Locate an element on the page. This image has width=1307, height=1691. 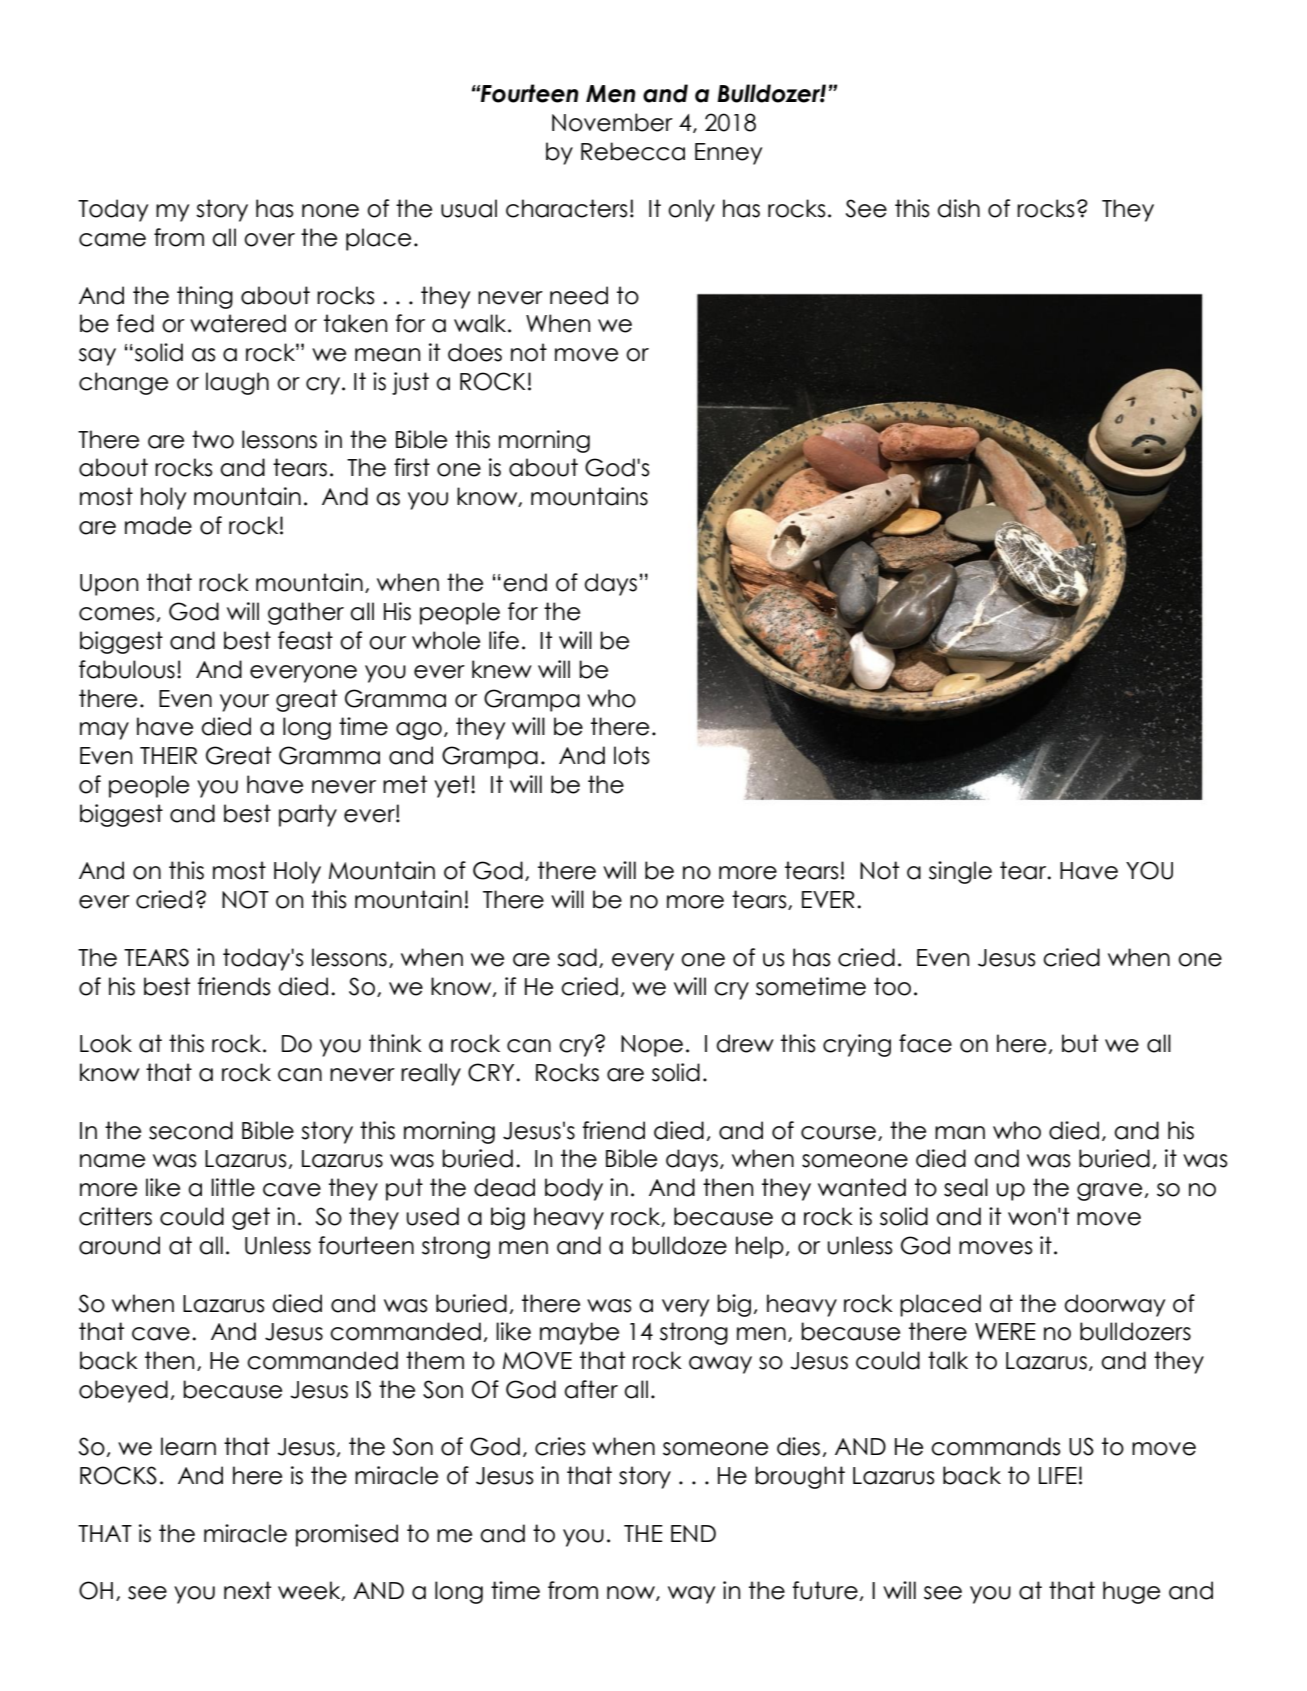
Rebecca is located at coordinates (633, 151).
